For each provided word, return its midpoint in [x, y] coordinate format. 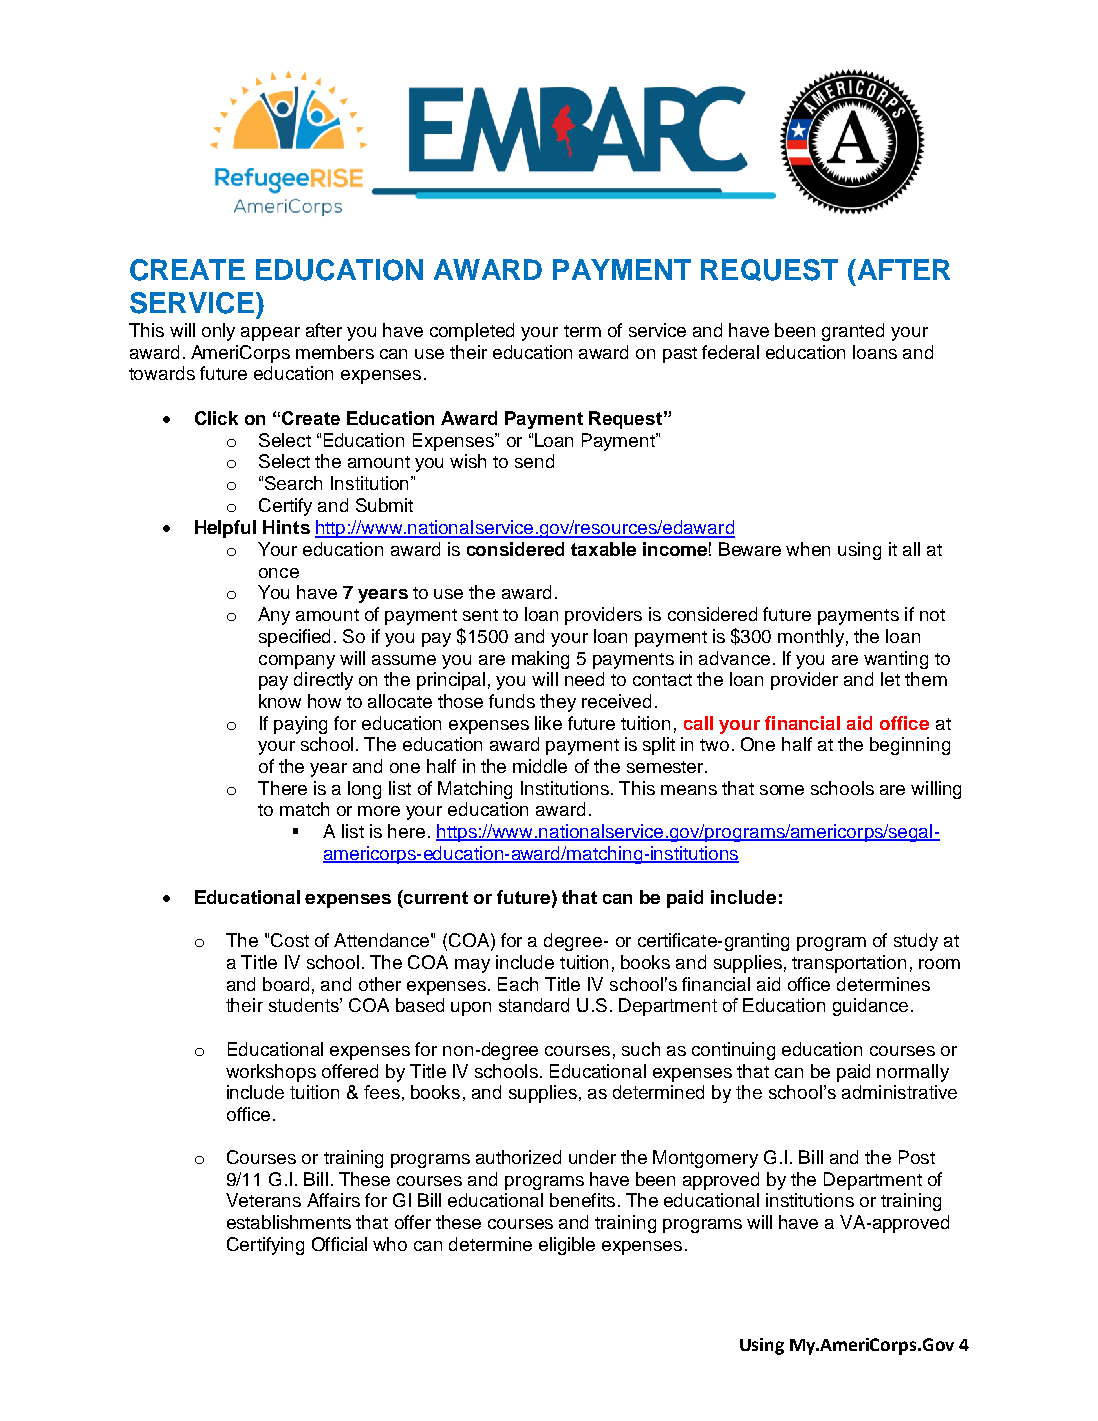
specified [294, 638]
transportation [849, 964]
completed [472, 332]
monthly [811, 638]
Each [518, 984]
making [540, 660]
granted [853, 332]
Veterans [263, 1200]
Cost [290, 940]
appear [270, 334]
